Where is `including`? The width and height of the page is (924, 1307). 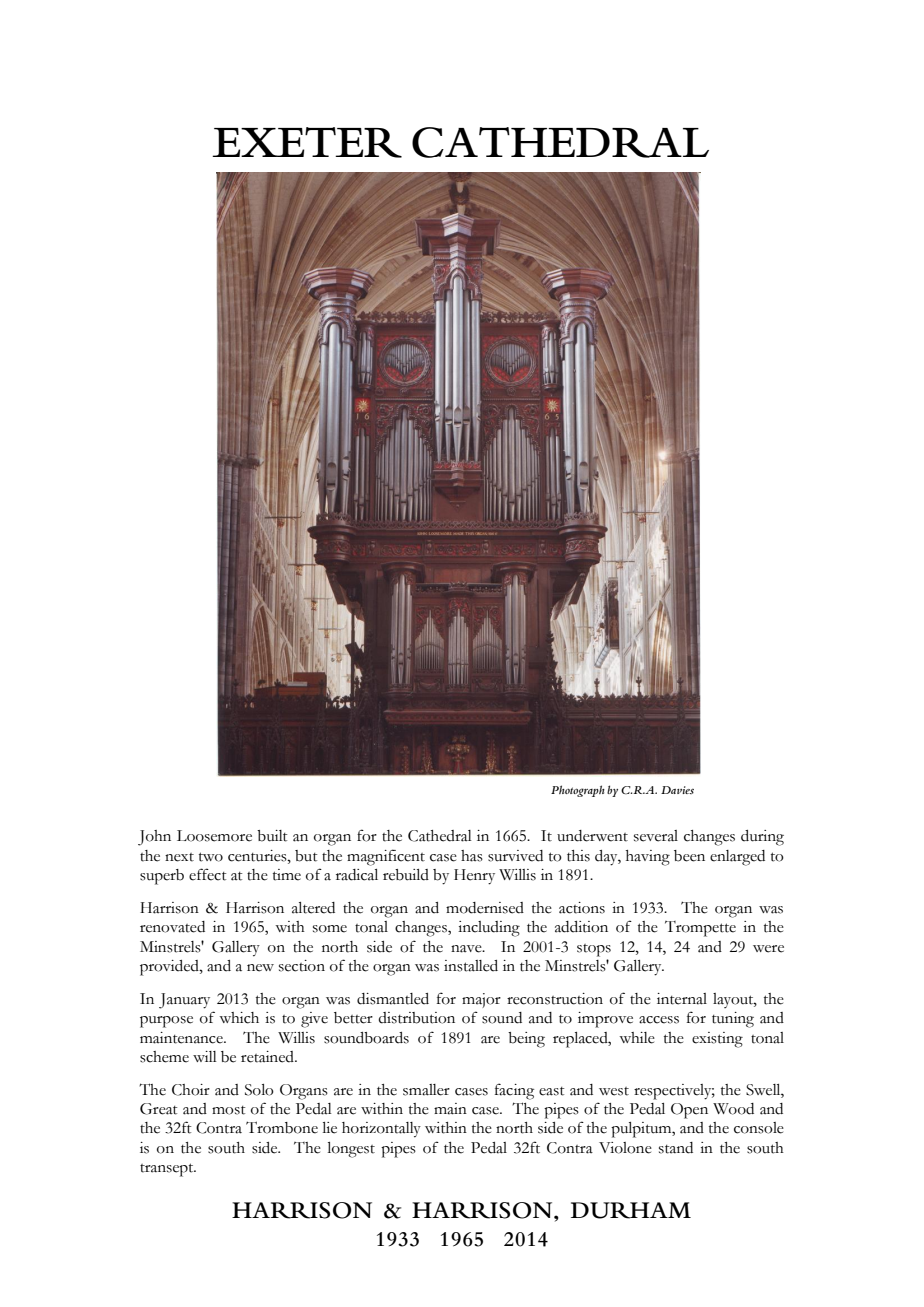 including is located at coordinates (489, 929).
